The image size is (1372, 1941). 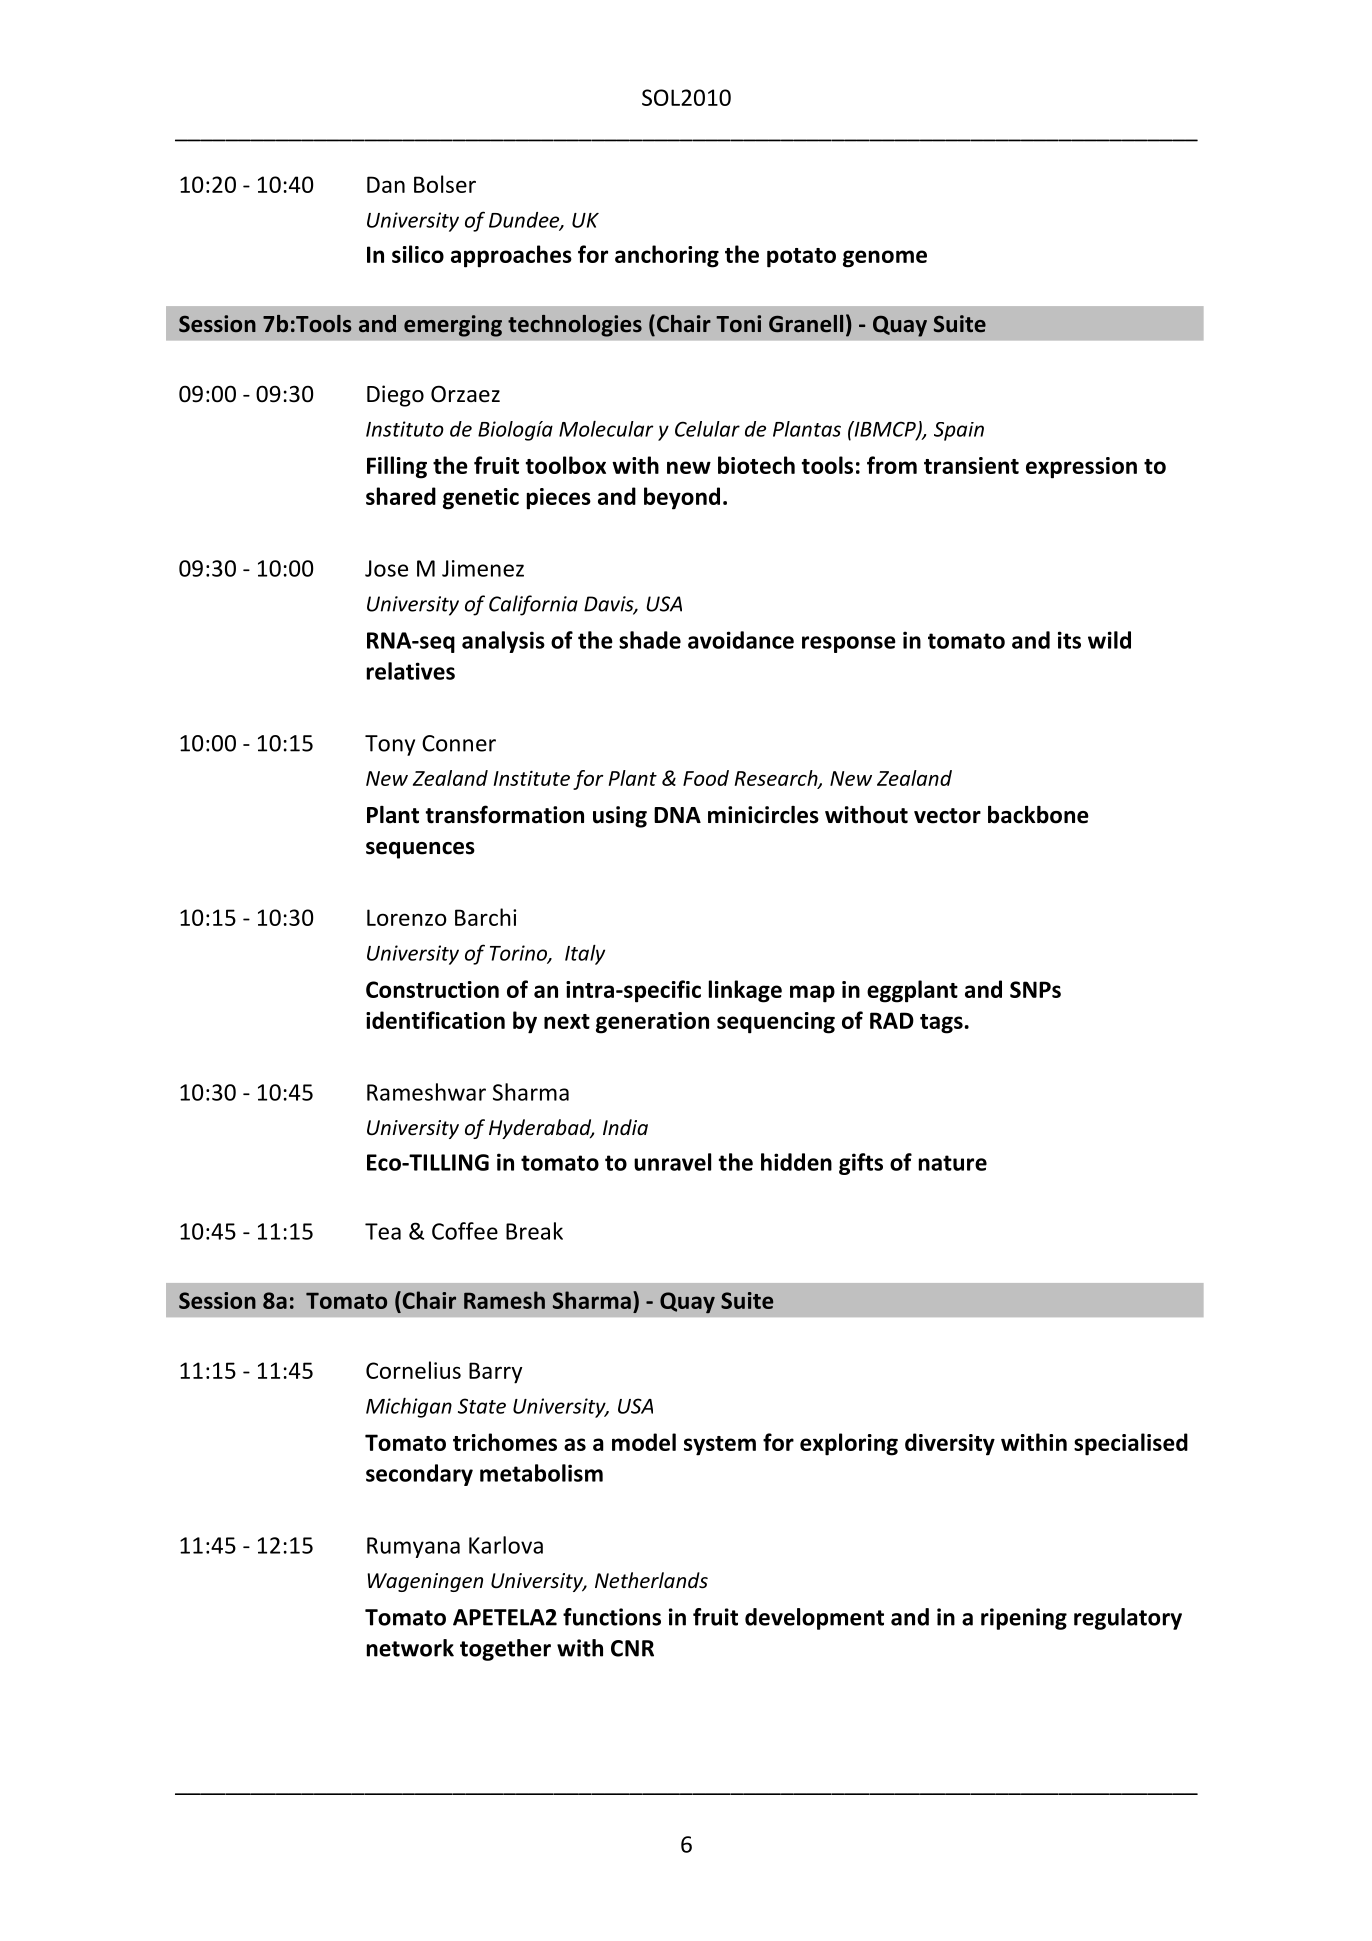 What do you see at coordinates (1024, 1619) in the screenshot?
I see `ripening` at bounding box center [1024, 1619].
